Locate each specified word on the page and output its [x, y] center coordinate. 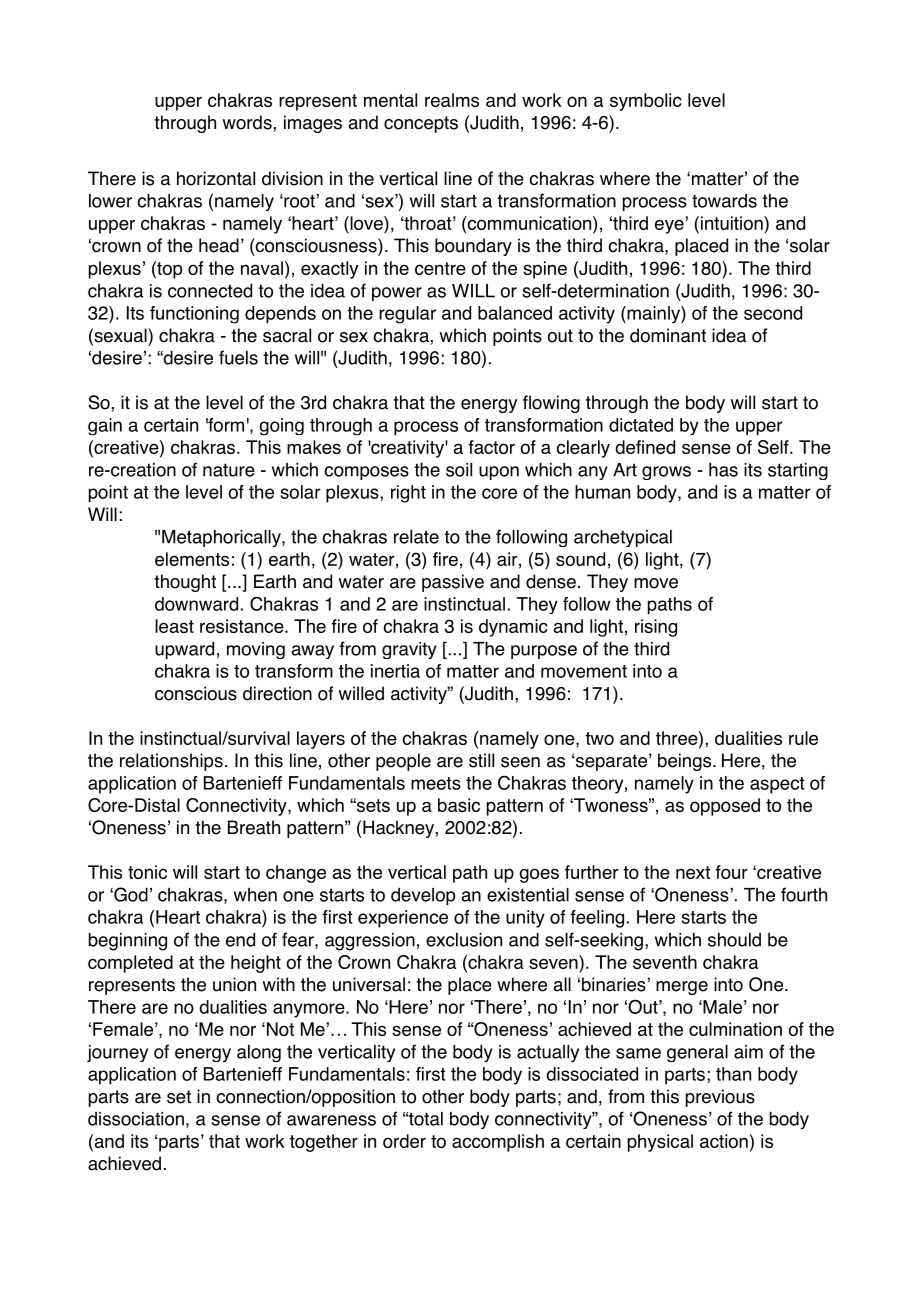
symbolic [646, 102]
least [174, 626]
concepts [421, 124]
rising [656, 628]
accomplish [498, 1143]
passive [453, 583]
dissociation [136, 1119]
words [248, 122]
